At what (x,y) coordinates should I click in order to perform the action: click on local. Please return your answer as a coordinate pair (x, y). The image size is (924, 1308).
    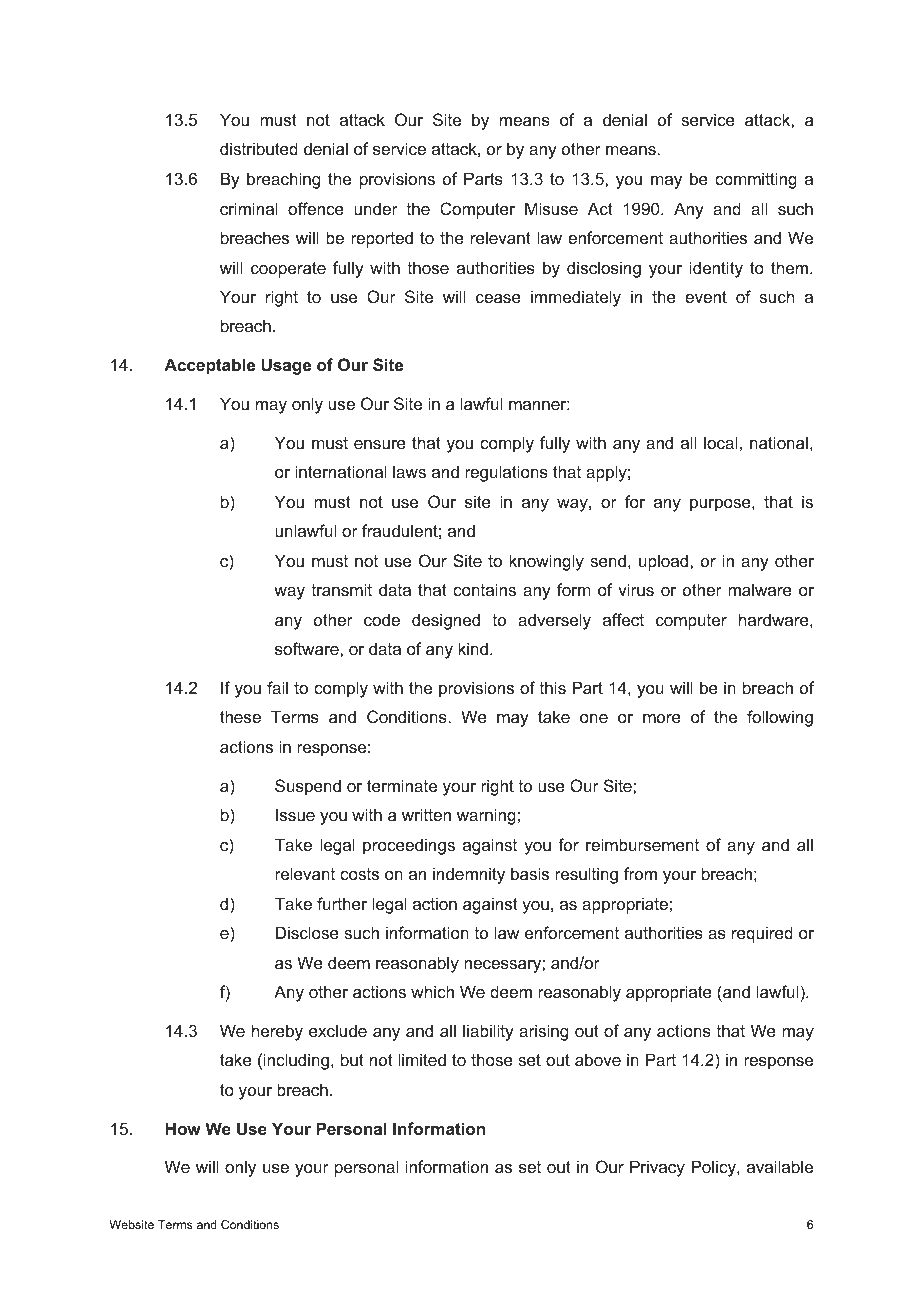
    Looking at the image, I should click on (720, 442).
